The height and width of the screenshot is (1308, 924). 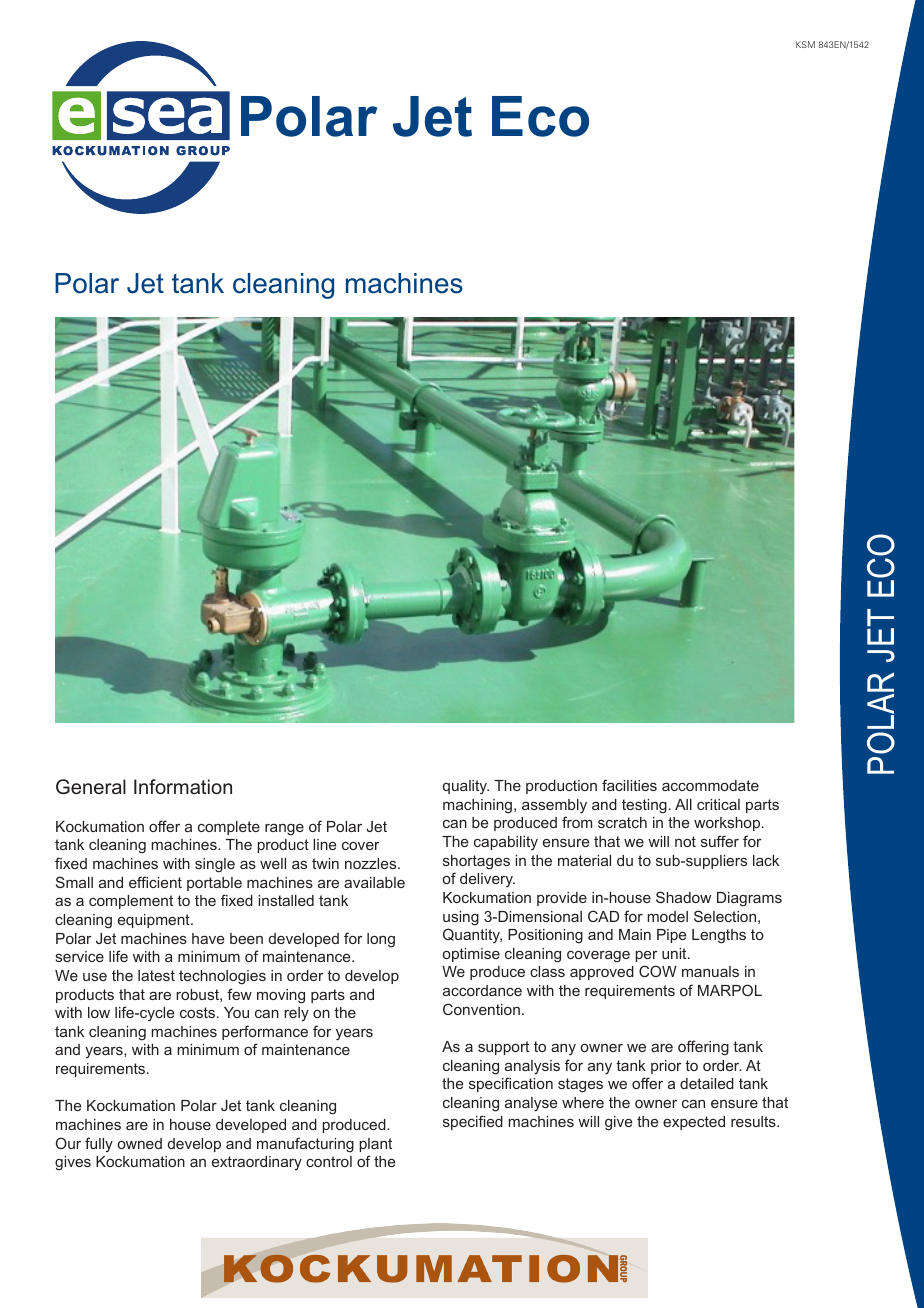 What do you see at coordinates (473, 1122) in the screenshot?
I see `specified` at bounding box center [473, 1122].
